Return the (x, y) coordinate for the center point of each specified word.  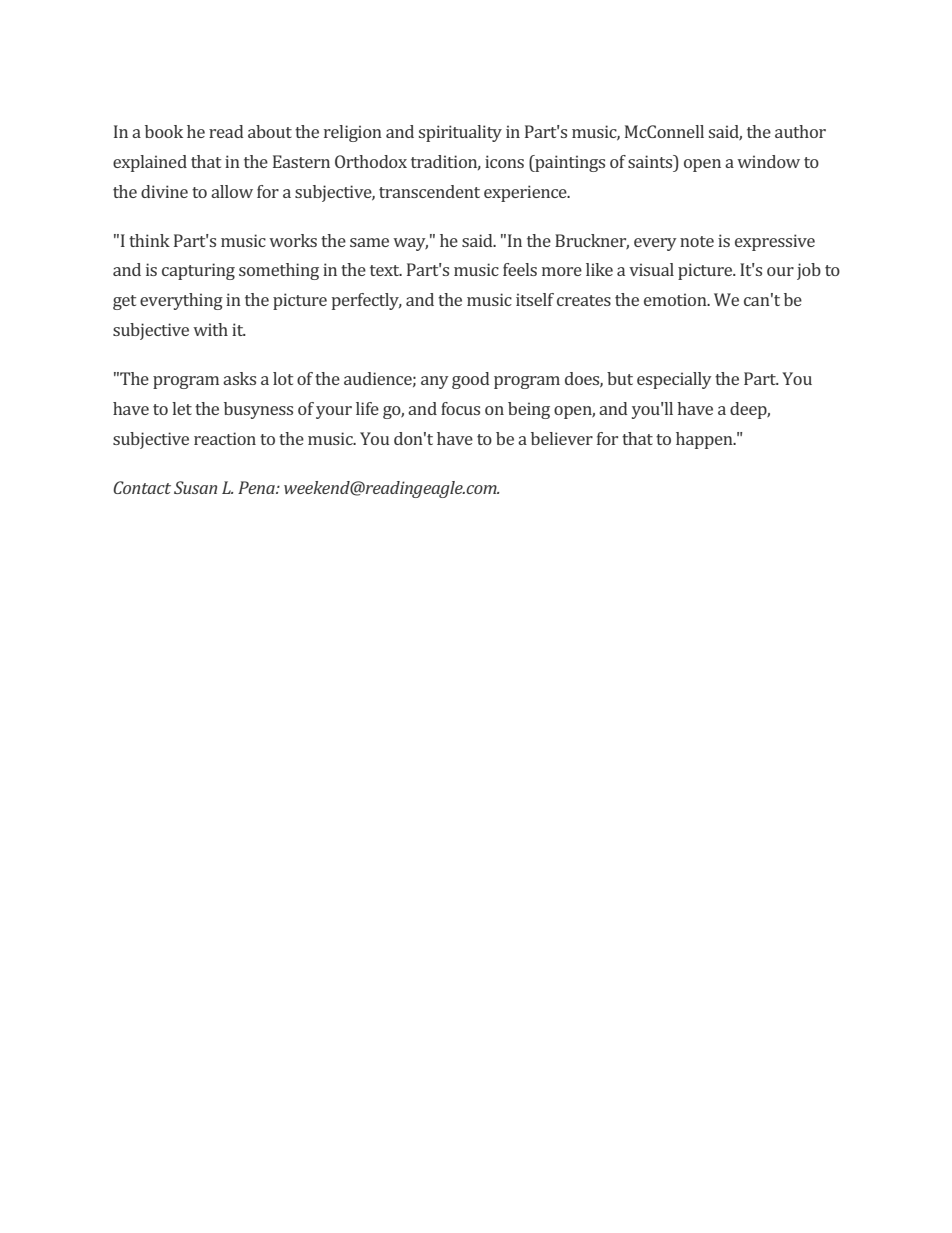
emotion (676, 299)
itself (535, 299)
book (164, 131)
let (182, 408)
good (471, 380)
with (210, 329)
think (149, 240)
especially (674, 380)
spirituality (460, 133)
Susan (195, 487)
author (800, 131)
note (697, 241)
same (369, 242)
